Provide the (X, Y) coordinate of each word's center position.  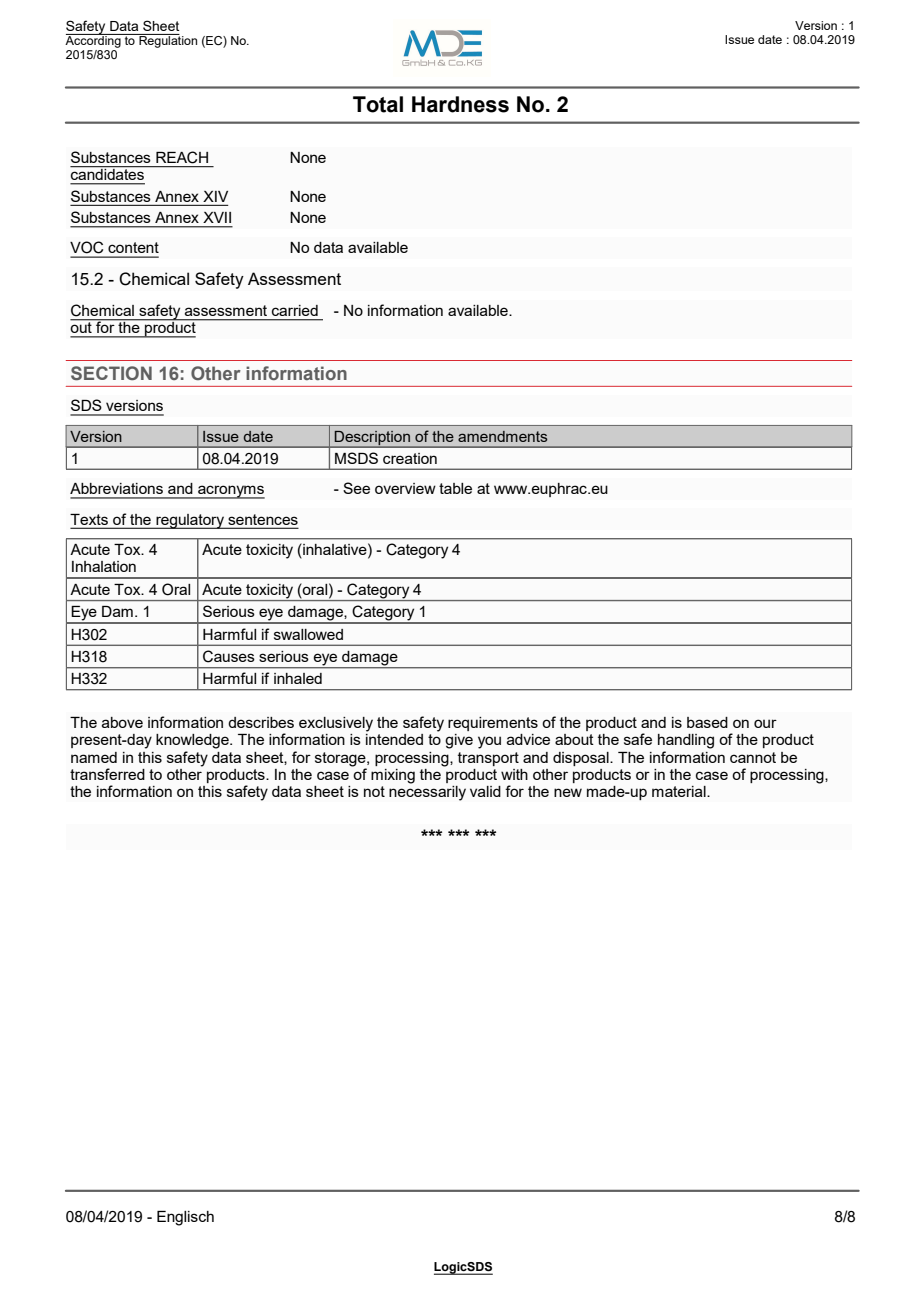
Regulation (167, 41)
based (707, 722)
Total (378, 104)
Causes (229, 656)
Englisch (185, 1218)
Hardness (460, 104)
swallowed (308, 634)
